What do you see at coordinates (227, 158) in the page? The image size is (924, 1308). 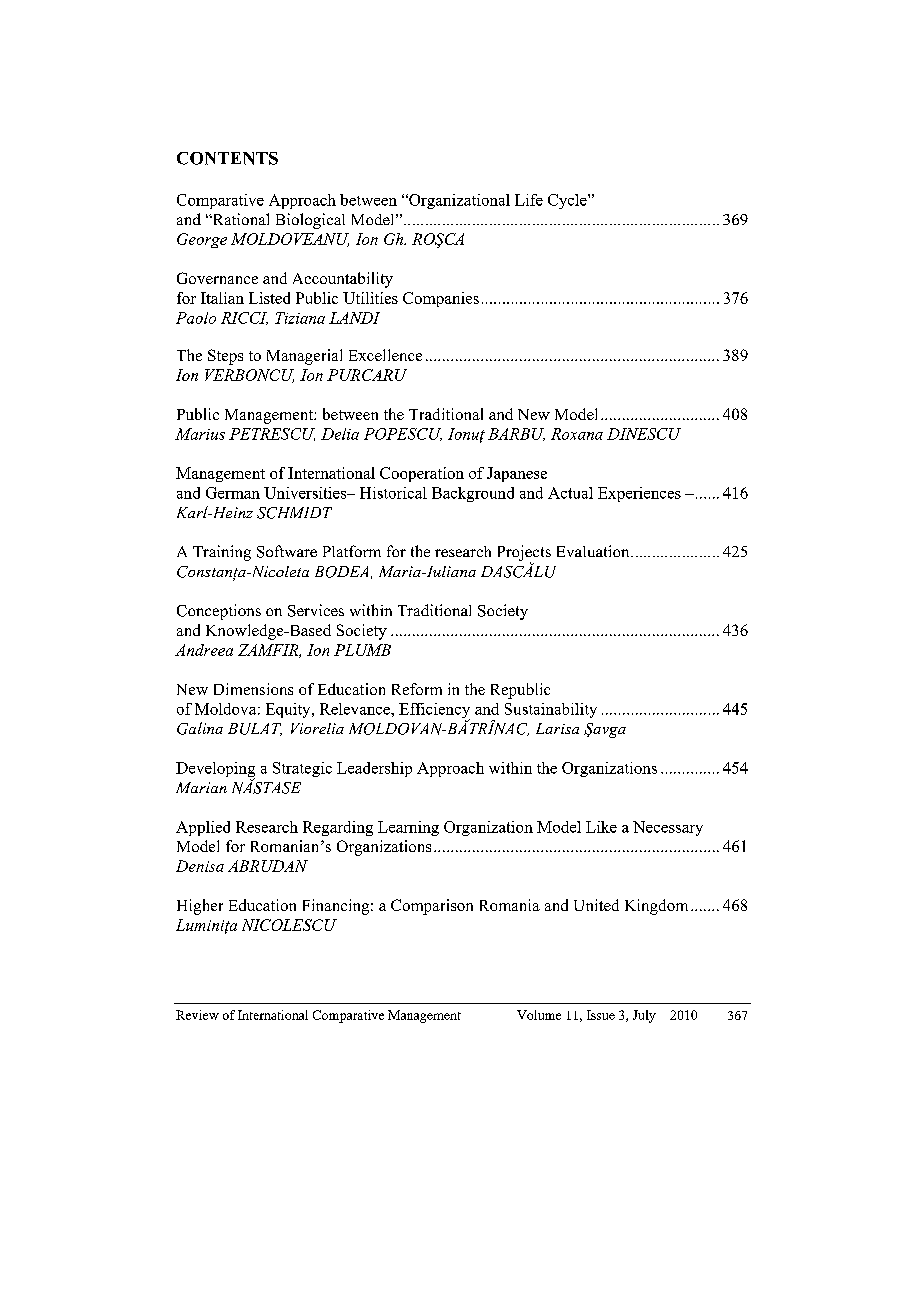 I see `CONTENTS` at bounding box center [227, 158].
